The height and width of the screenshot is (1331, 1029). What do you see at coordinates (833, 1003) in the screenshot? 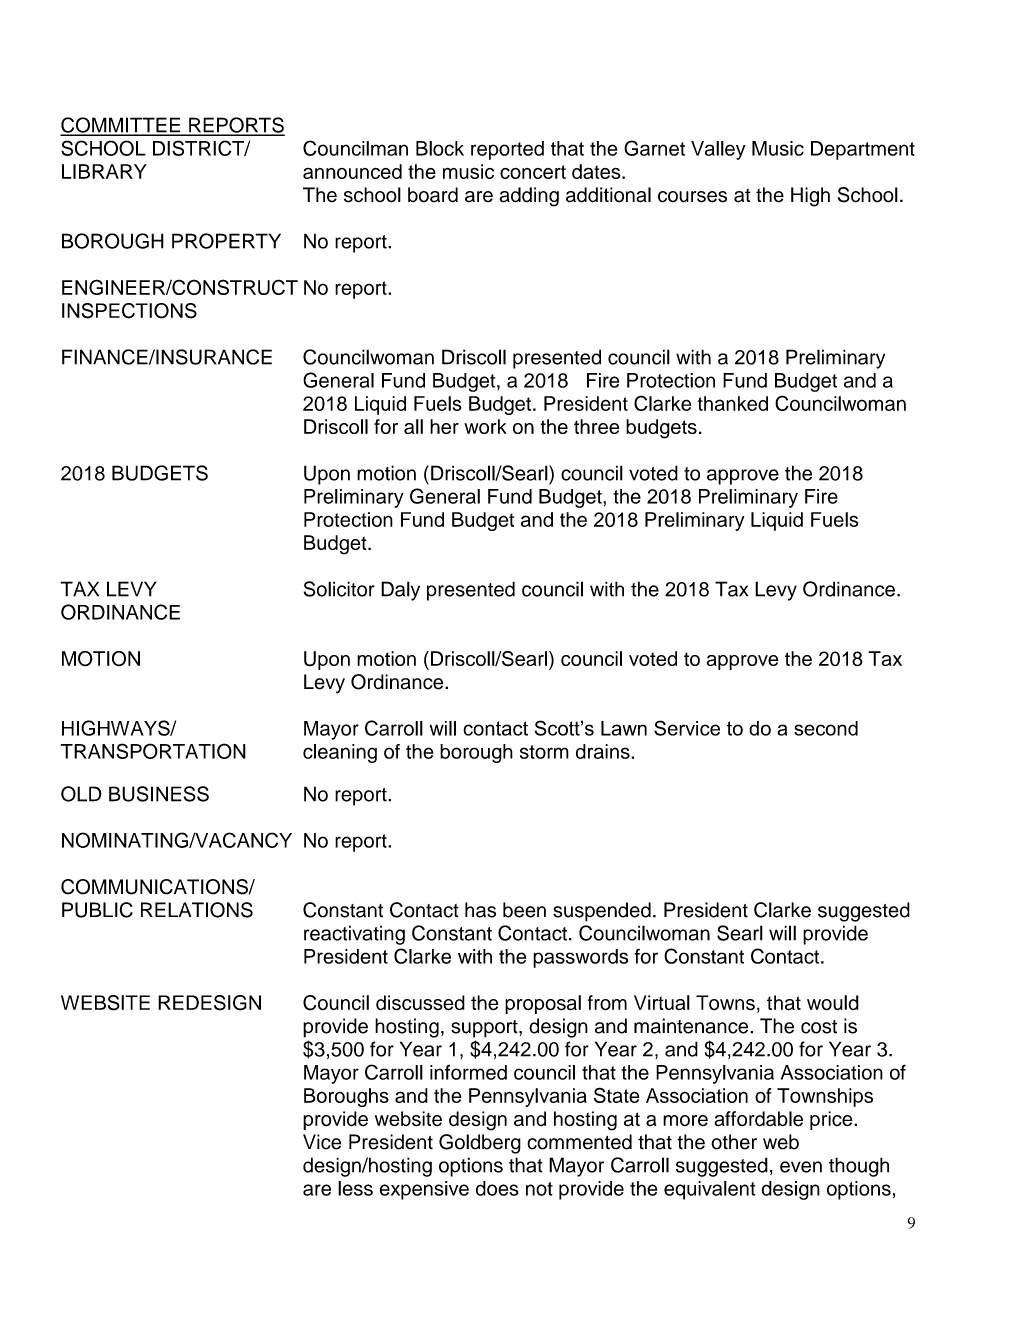
I see `would` at bounding box center [833, 1003].
